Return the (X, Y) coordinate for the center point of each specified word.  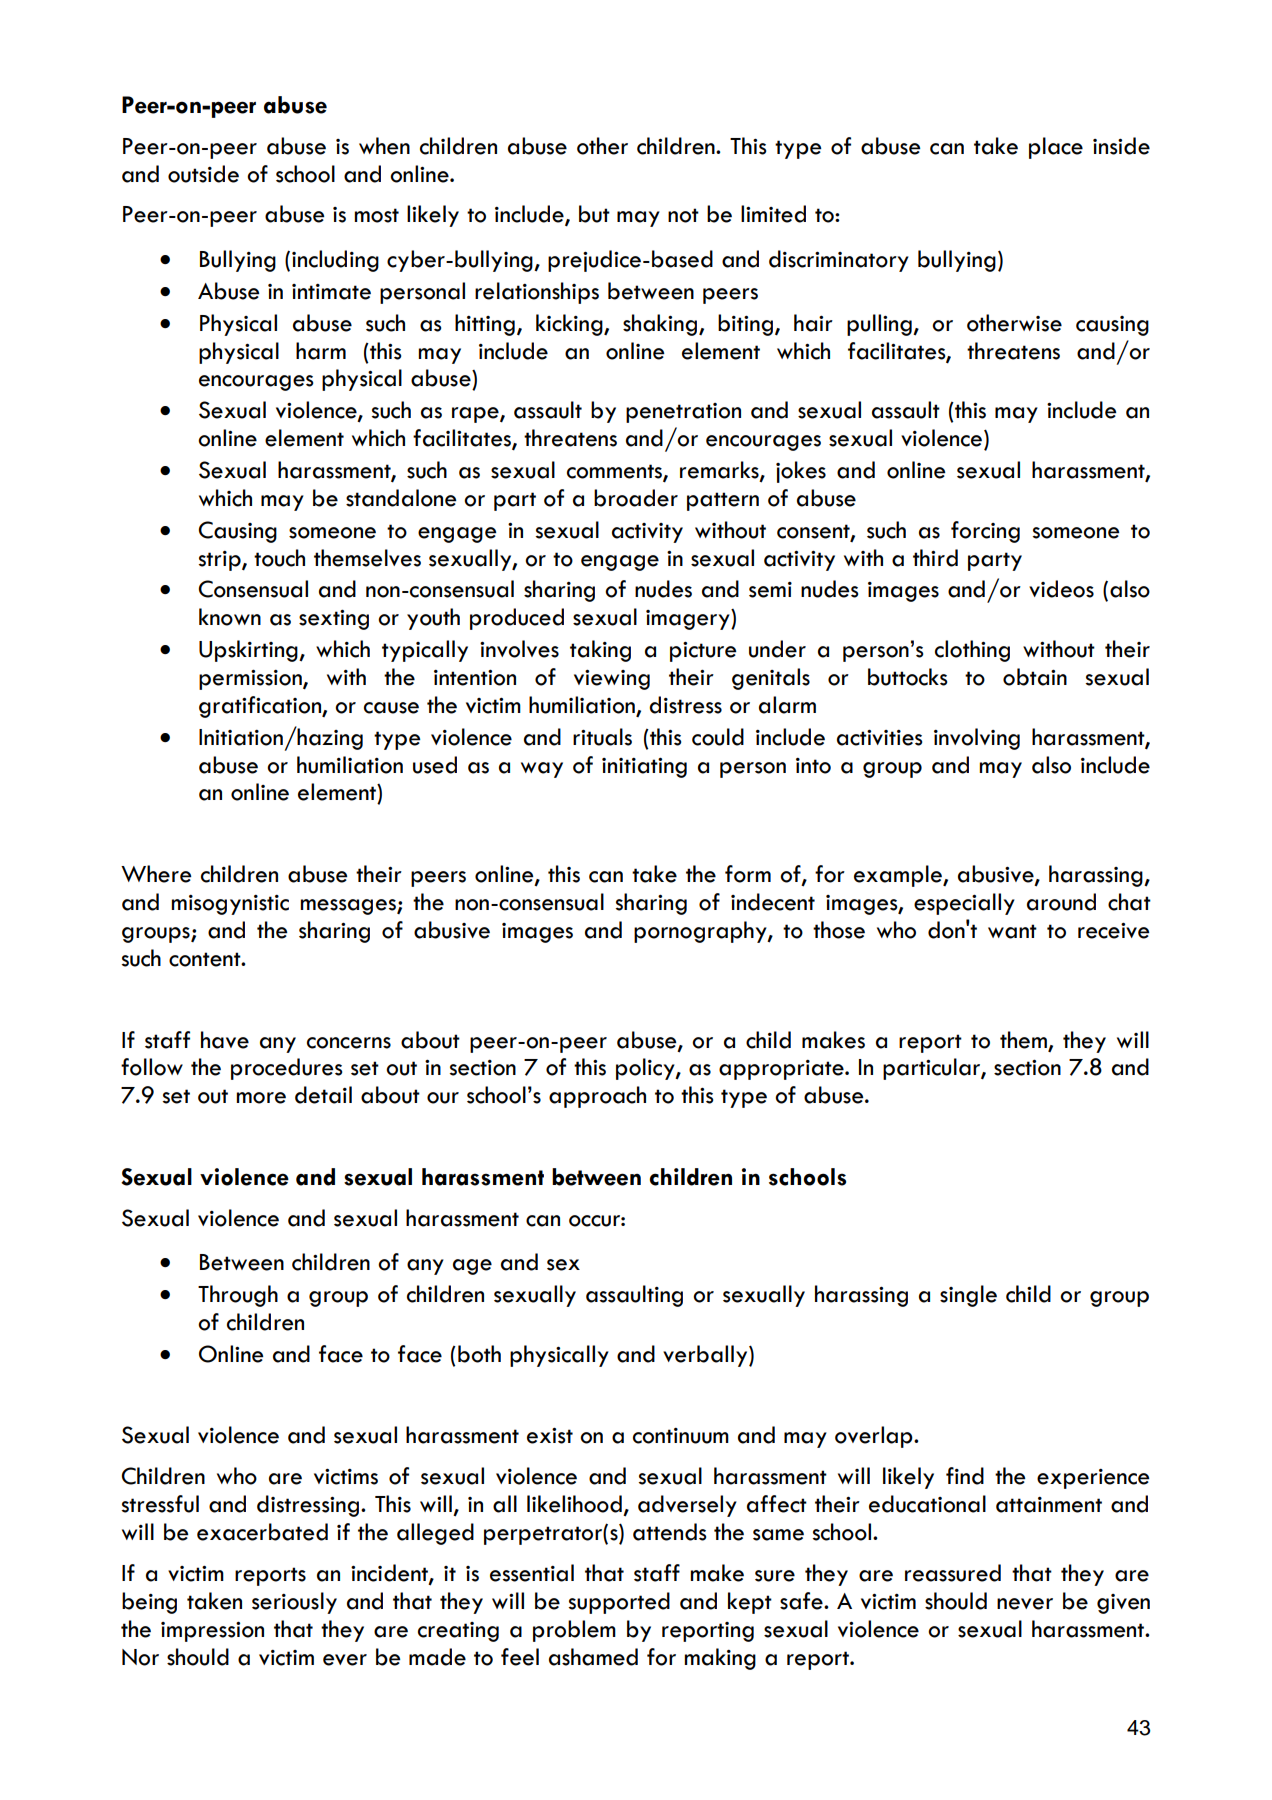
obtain (1035, 677)
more (261, 1098)
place (1056, 148)
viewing (612, 680)
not (683, 215)
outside (203, 174)
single (968, 1296)
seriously (294, 1603)
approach (597, 1097)
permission (251, 680)
